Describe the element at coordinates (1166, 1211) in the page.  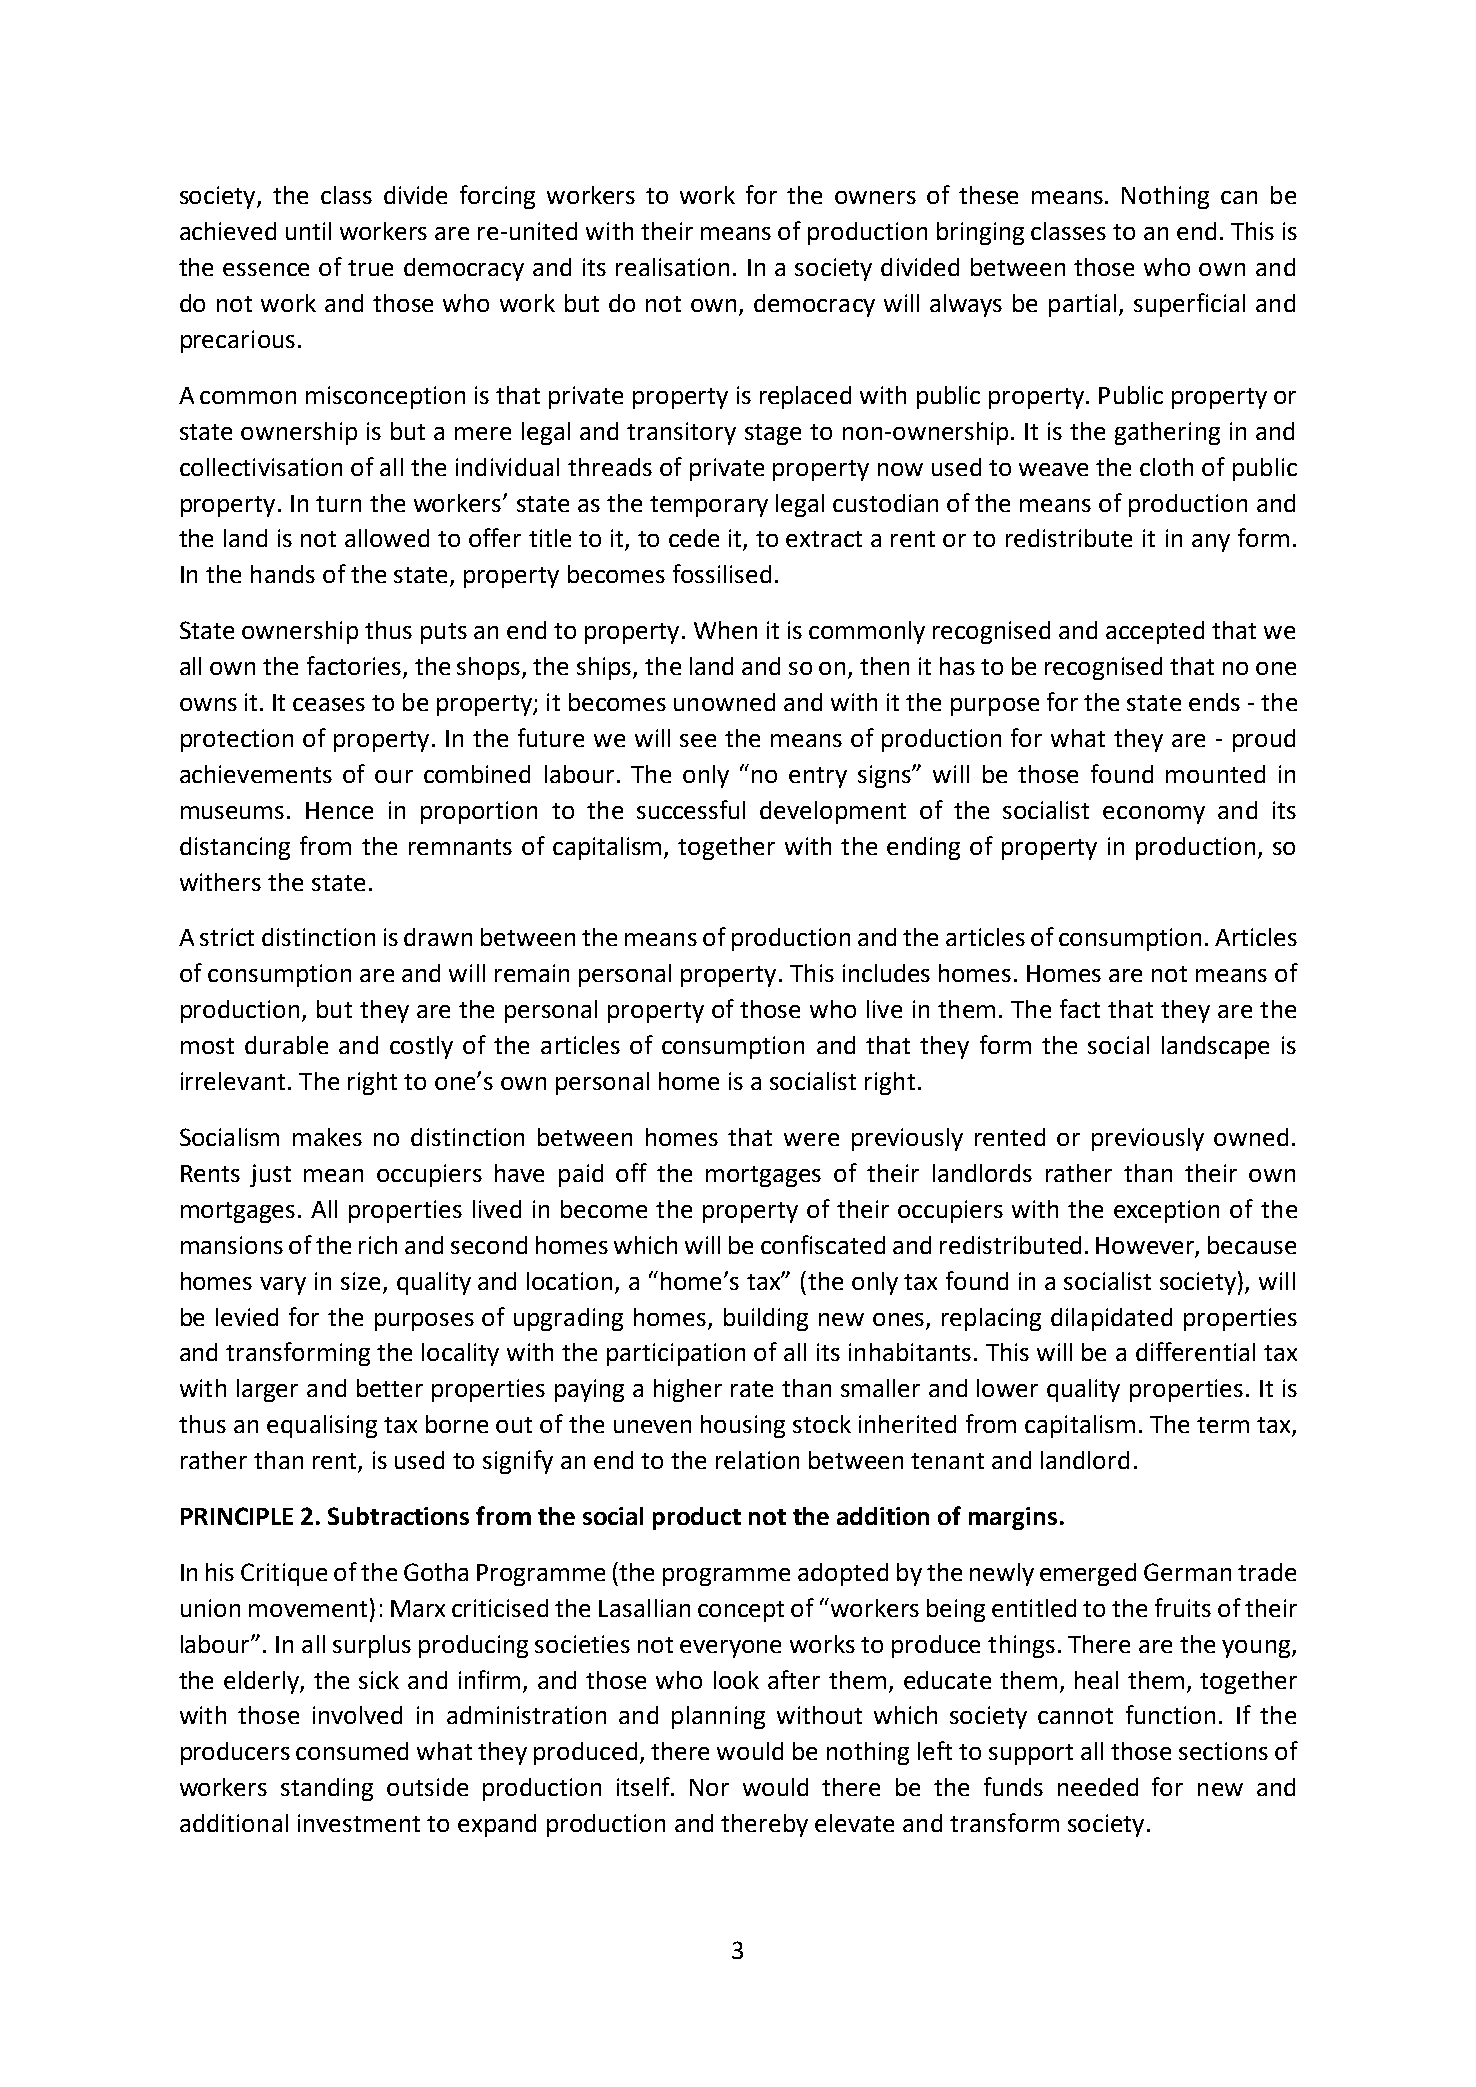
I see `exception` at that location.
